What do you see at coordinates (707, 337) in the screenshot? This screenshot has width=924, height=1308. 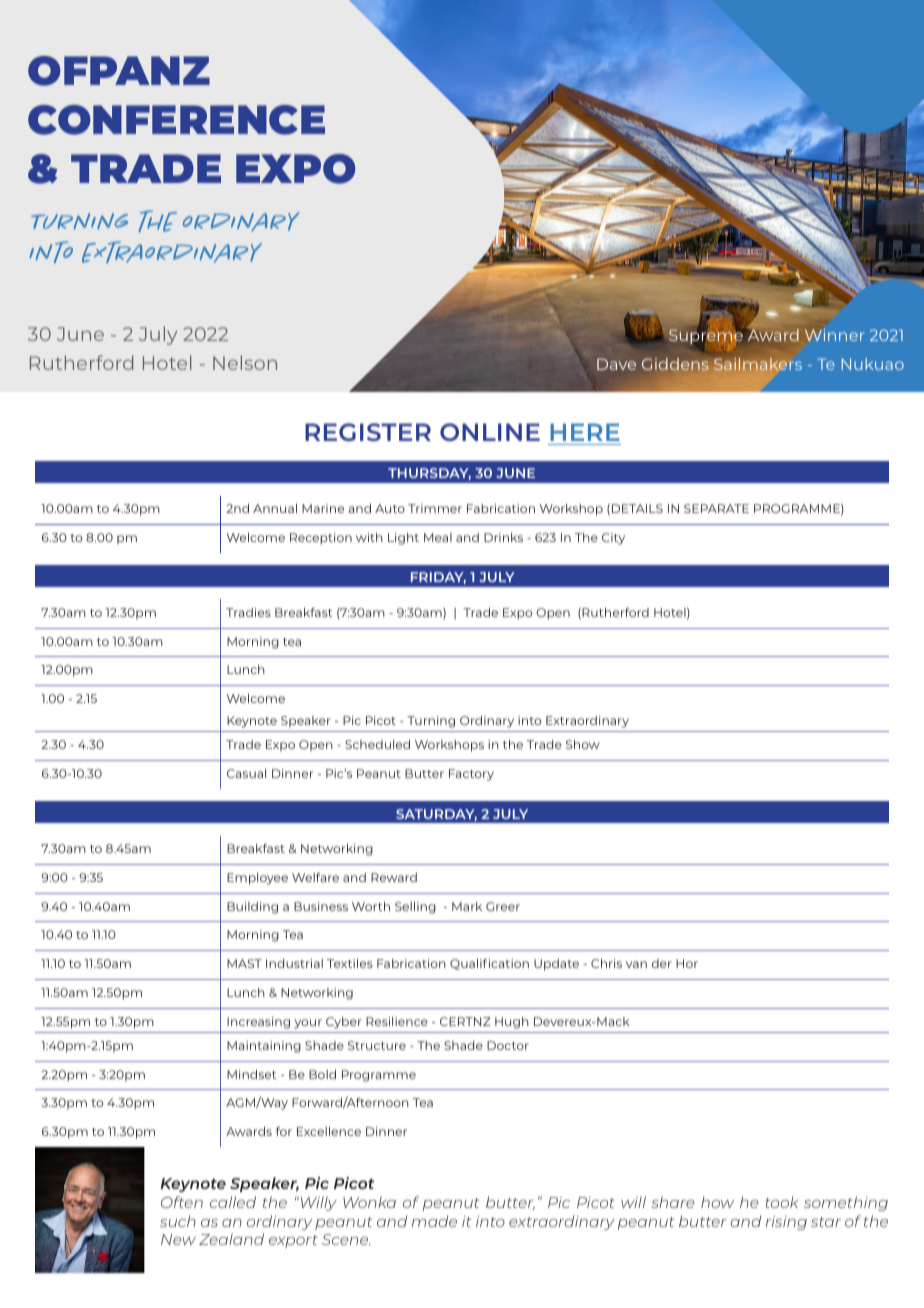 I see `Supreme` at bounding box center [707, 337].
